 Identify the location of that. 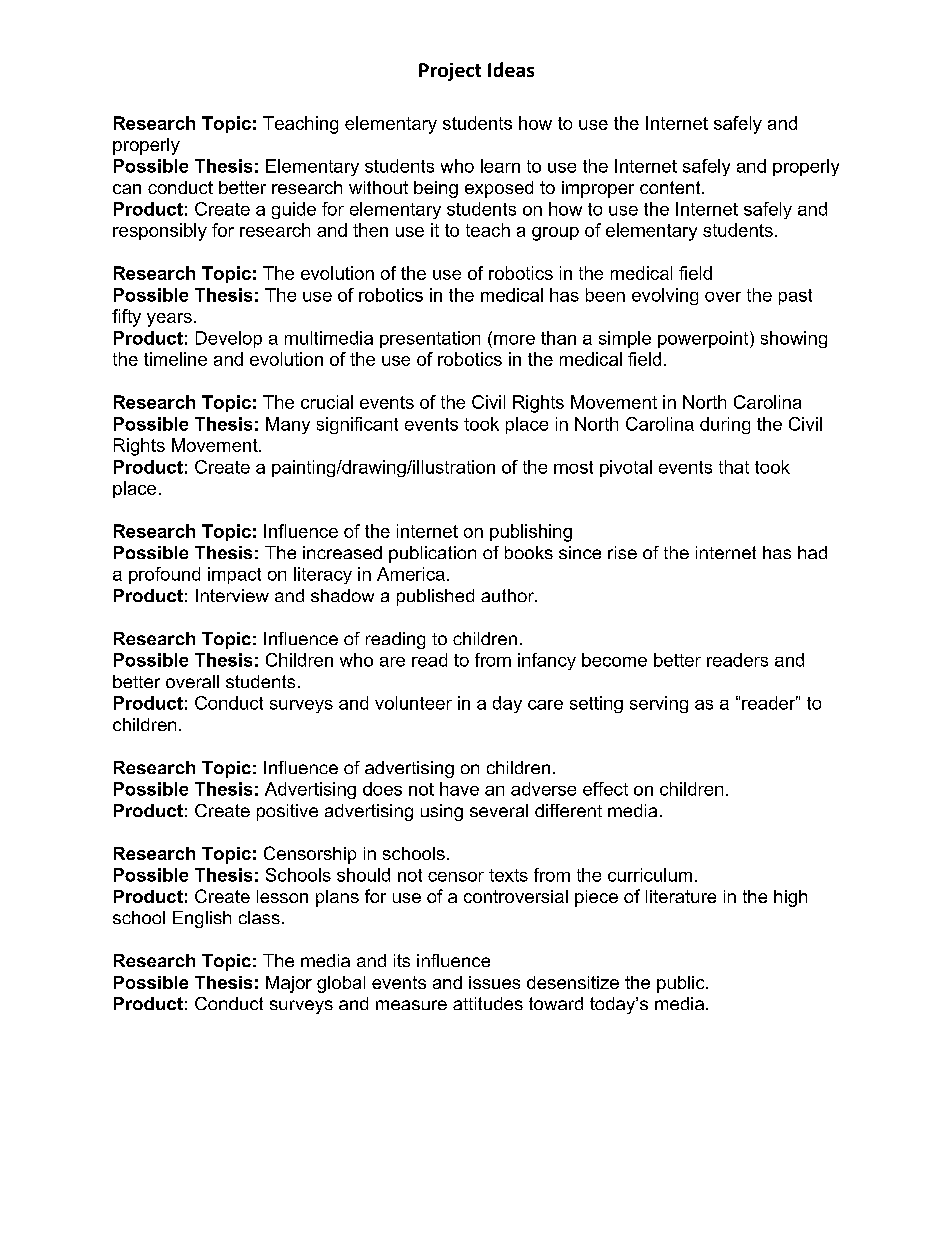
(734, 467).
